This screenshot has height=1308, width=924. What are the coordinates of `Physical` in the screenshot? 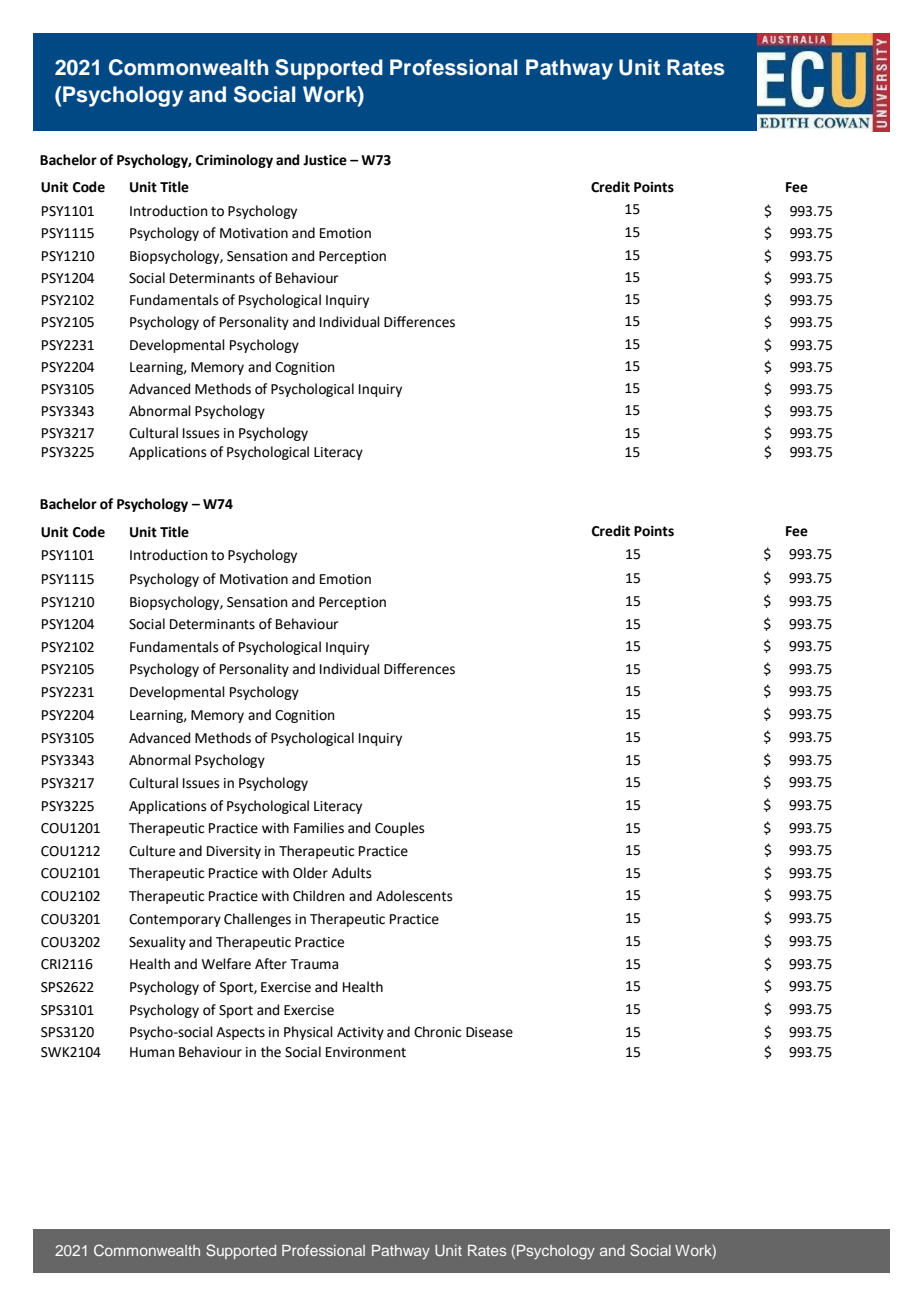 It's located at (308, 1033).
